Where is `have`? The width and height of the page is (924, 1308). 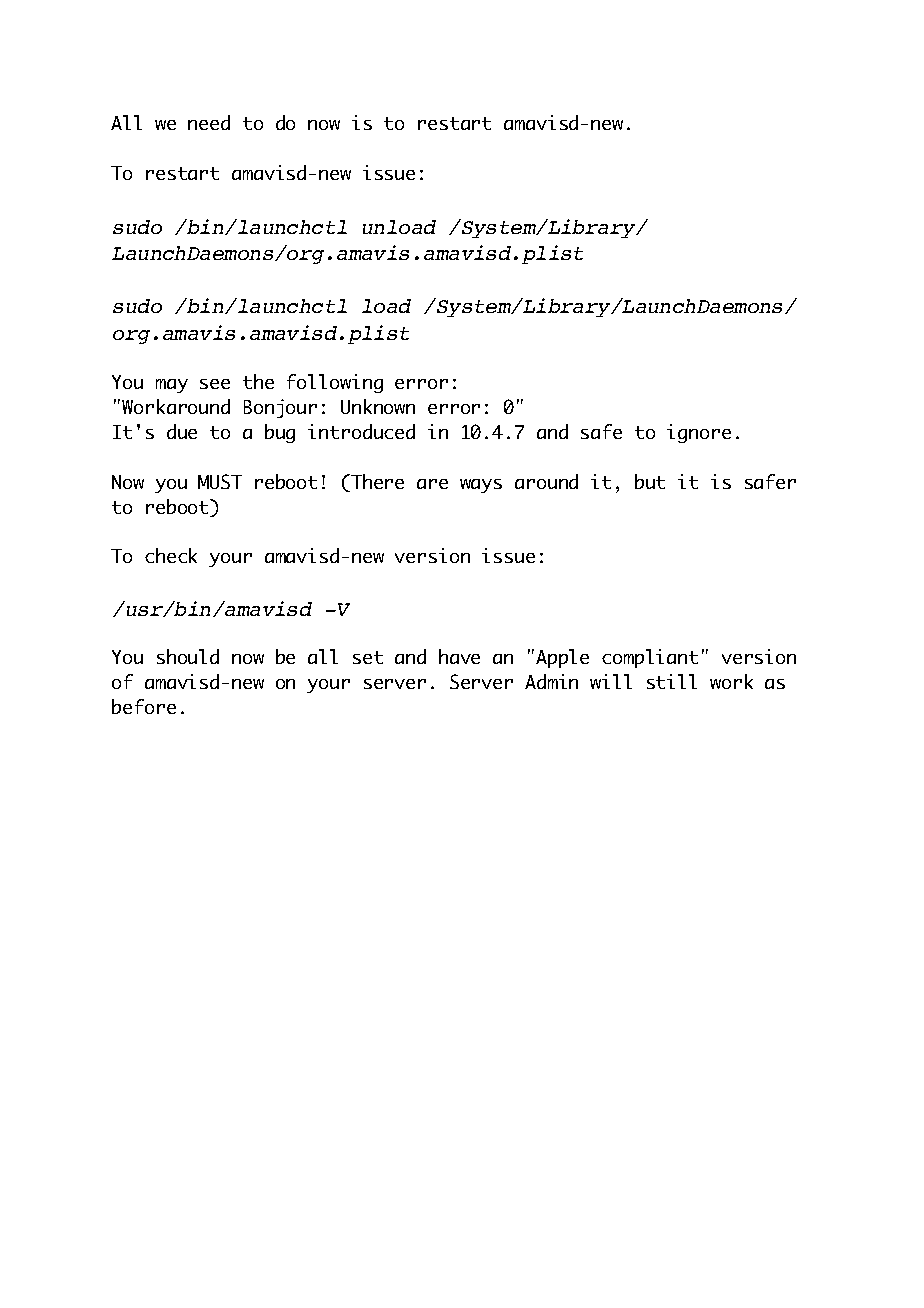 have is located at coordinates (459, 656).
